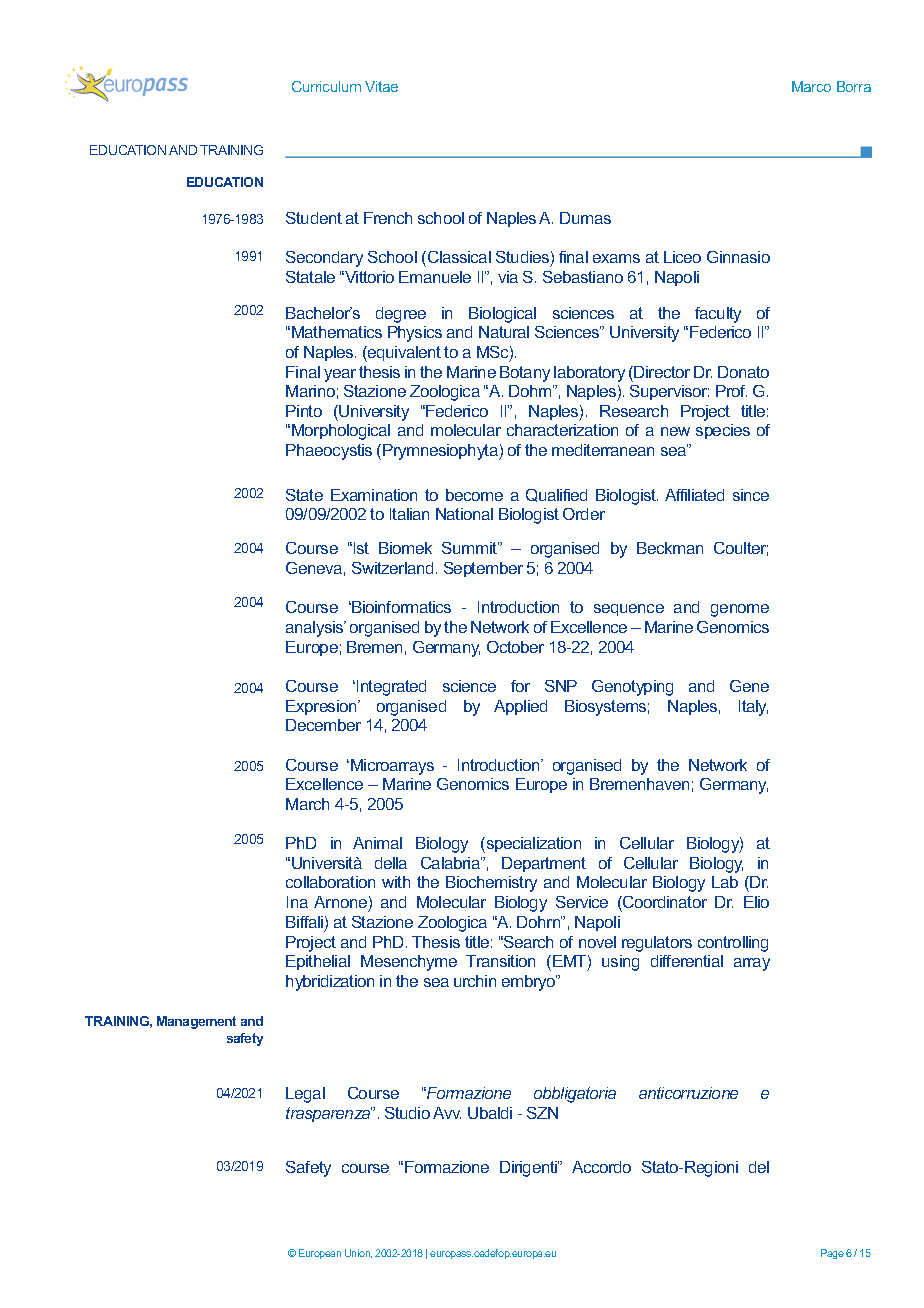  I want to click on Prof, so click(731, 391).
